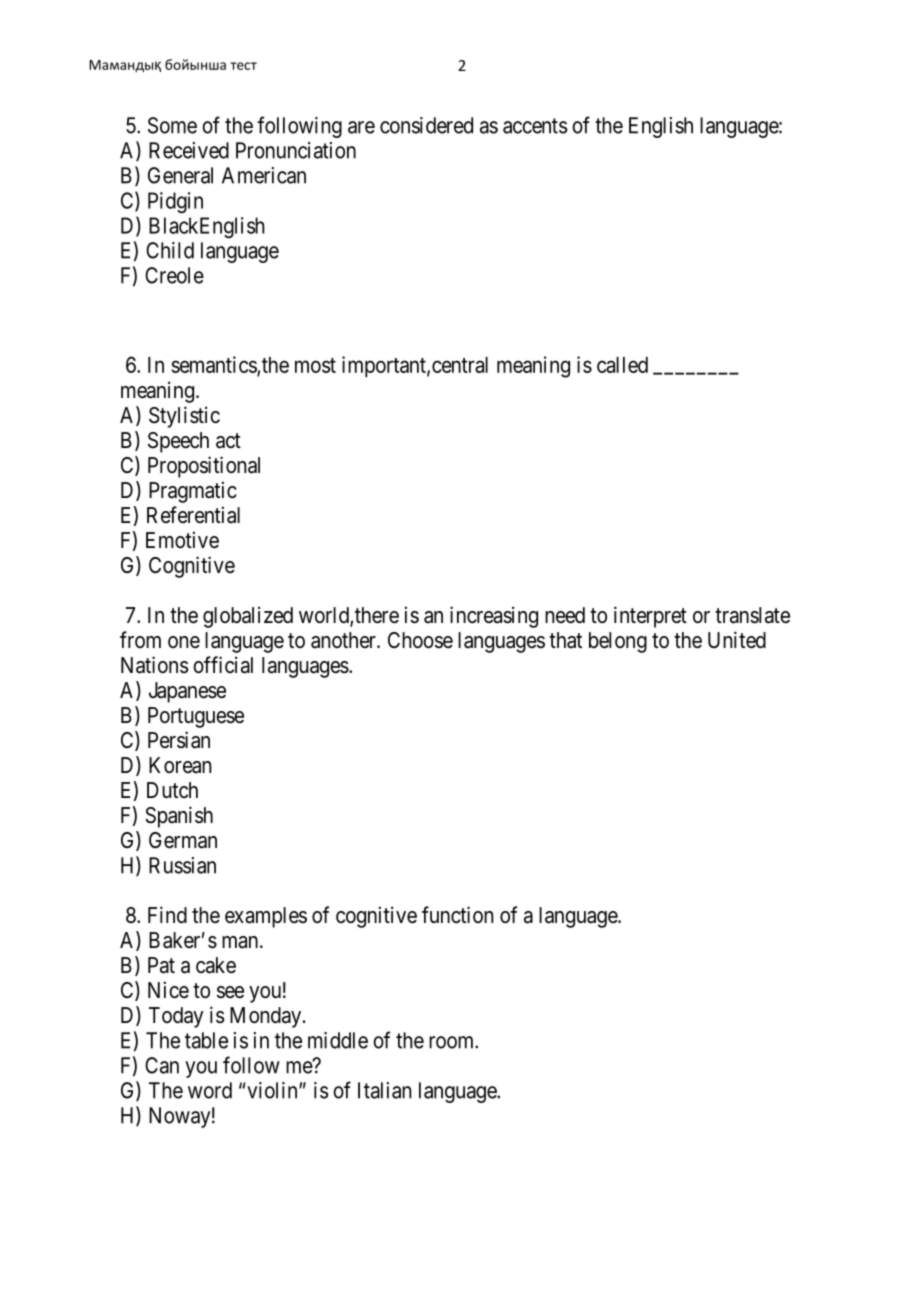  Describe the element at coordinates (426, 125) in the image. I see `considered` at that location.
